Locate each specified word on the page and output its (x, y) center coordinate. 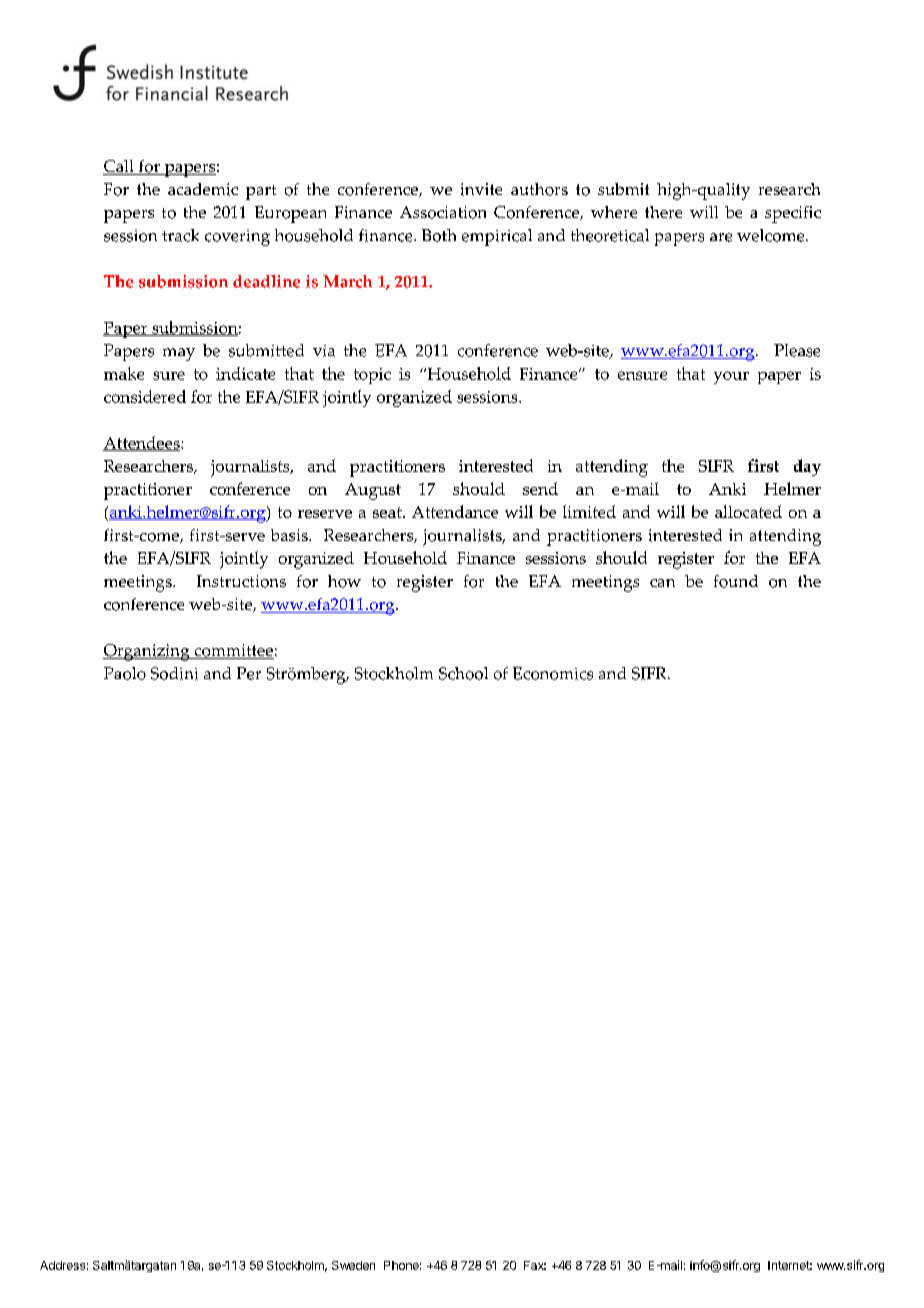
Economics (553, 673)
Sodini (174, 673)
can (662, 583)
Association (443, 212)
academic (203, 189)
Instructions (241, 581)
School (463, 673)
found (736, 581)
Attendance (455, 511)
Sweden (353, 1265)
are (721, 237)
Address (62, 1265)
